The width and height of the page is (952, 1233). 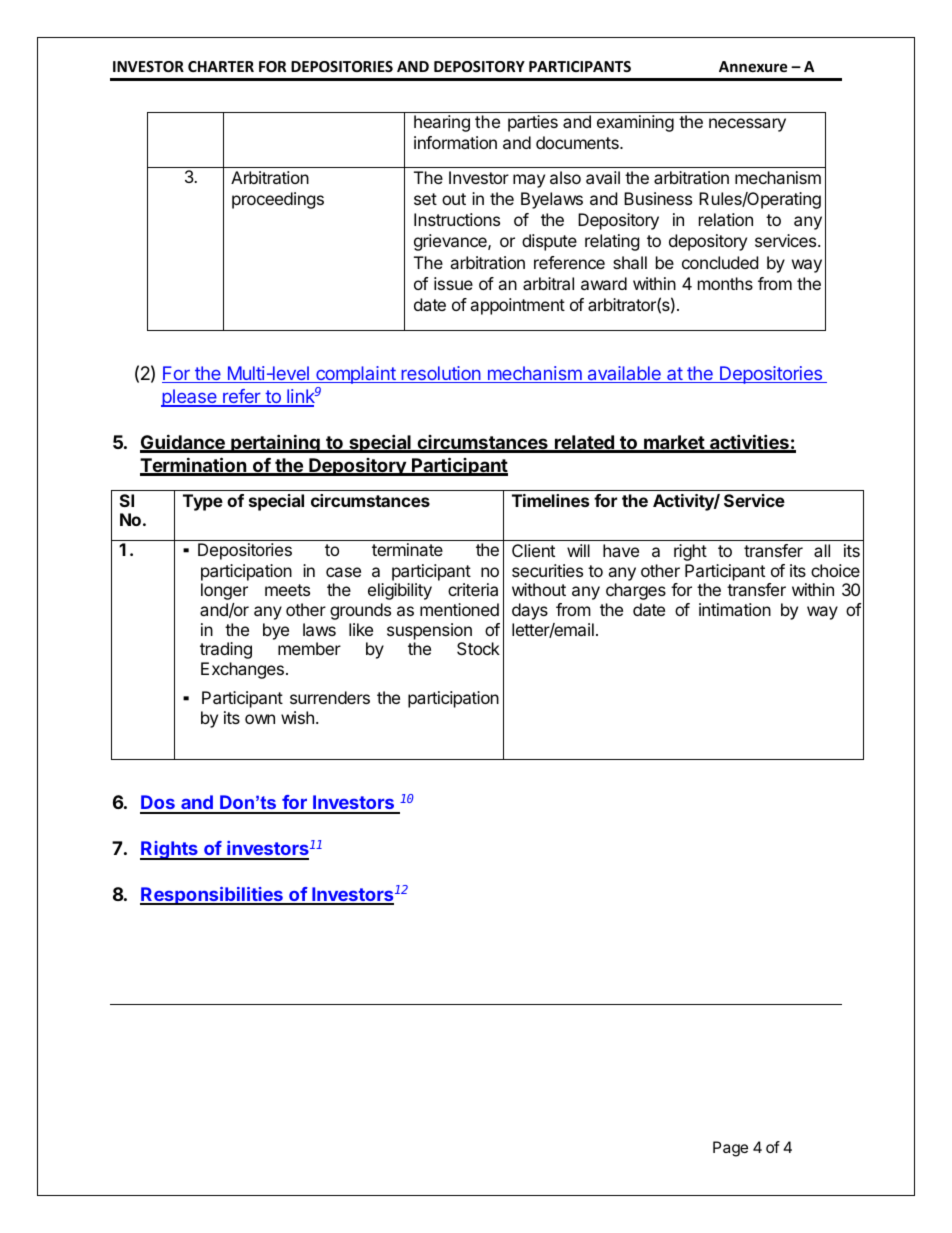 I want to click on resolution, so click(x=441, y=374).
